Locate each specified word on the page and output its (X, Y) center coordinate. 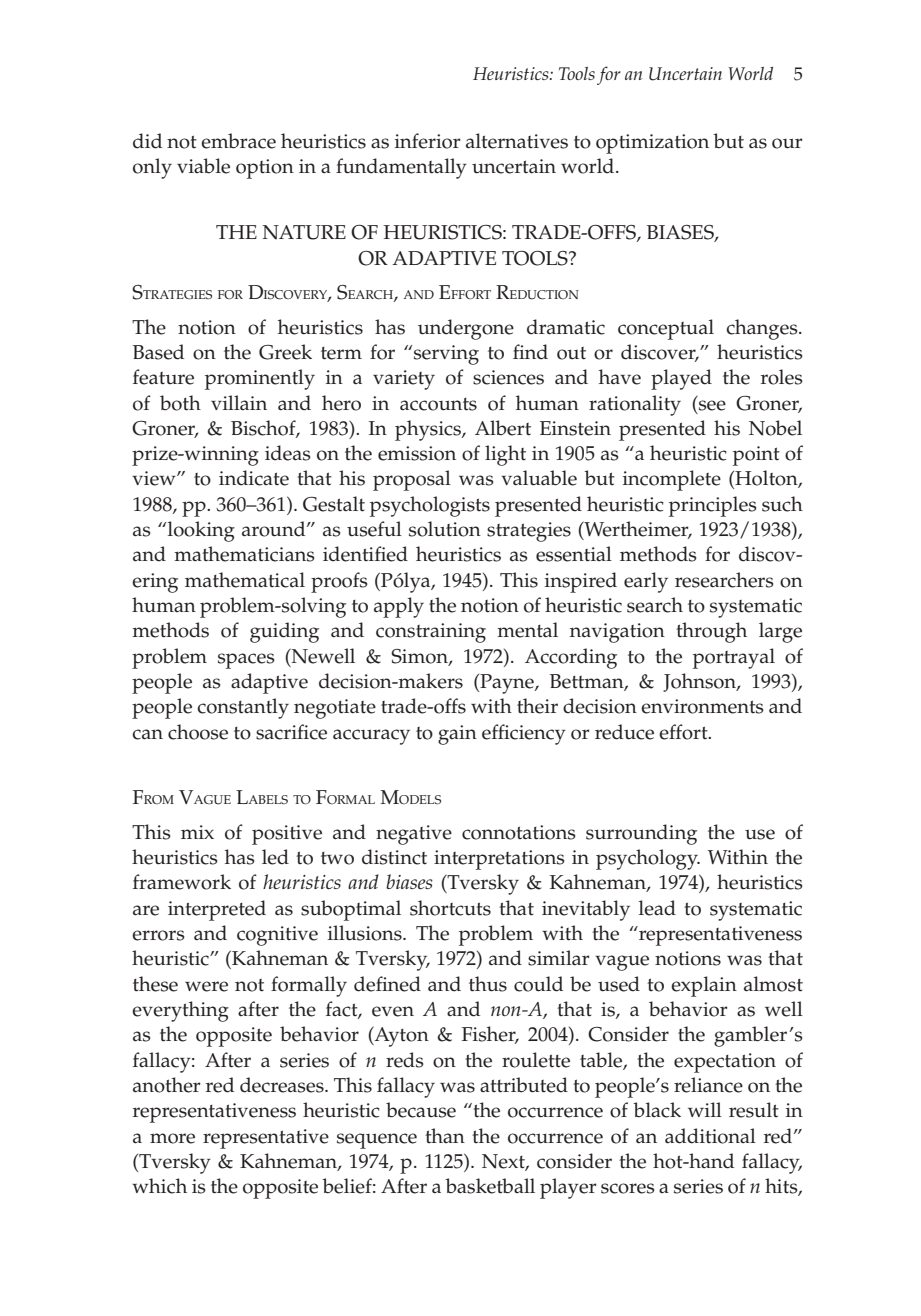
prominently (260, 379)
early (646, 582)
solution (445, 529)
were (206, 986)
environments (702, 706)
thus (488, 984)
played (681, 379)
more (172, 1138)
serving (446, 355)
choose (198, 732)
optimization (652, 144)
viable (203, 166)
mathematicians (244, 554)
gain (457, 735)
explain (704, 986)
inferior (428, 141)
